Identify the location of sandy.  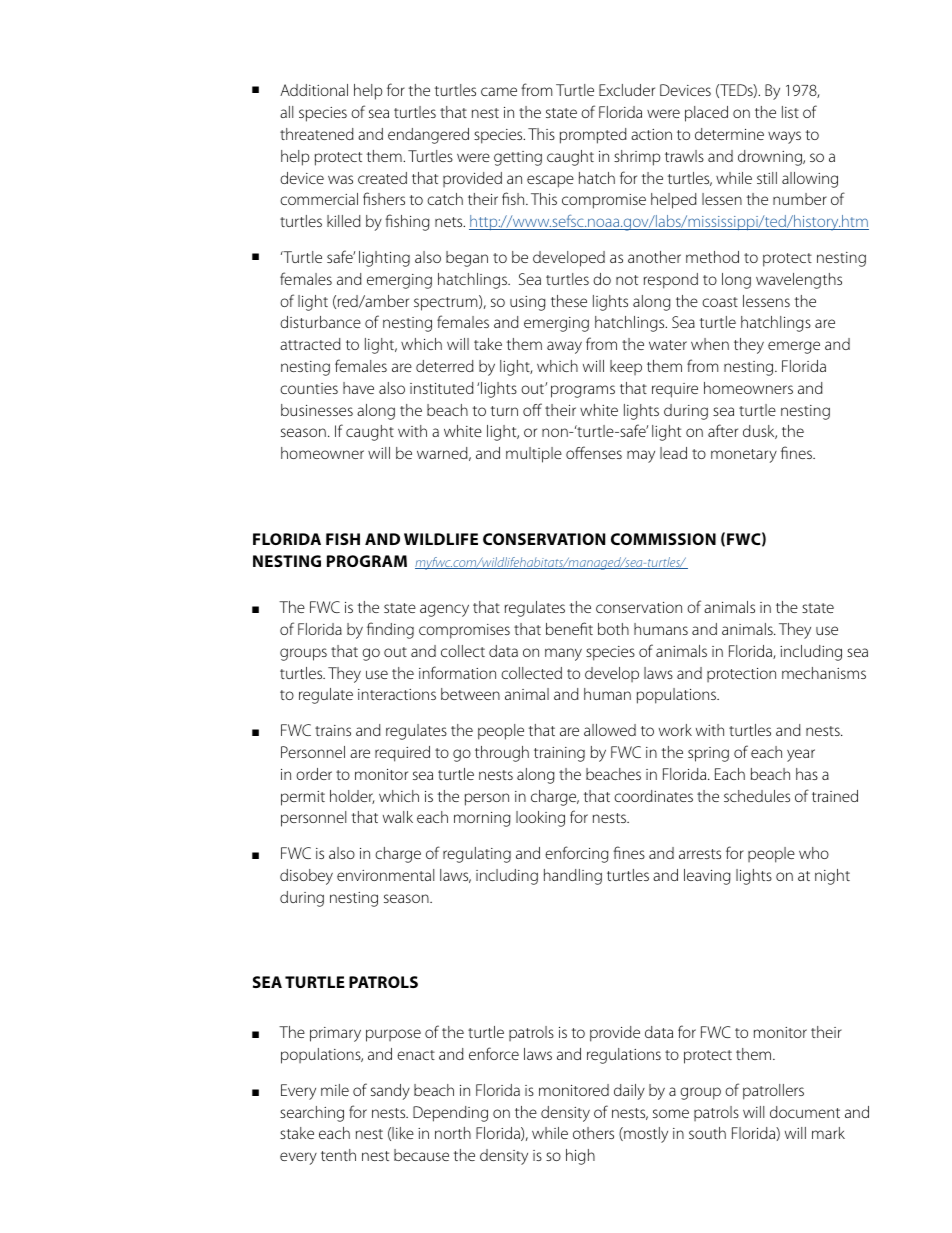
(390, 1092).
